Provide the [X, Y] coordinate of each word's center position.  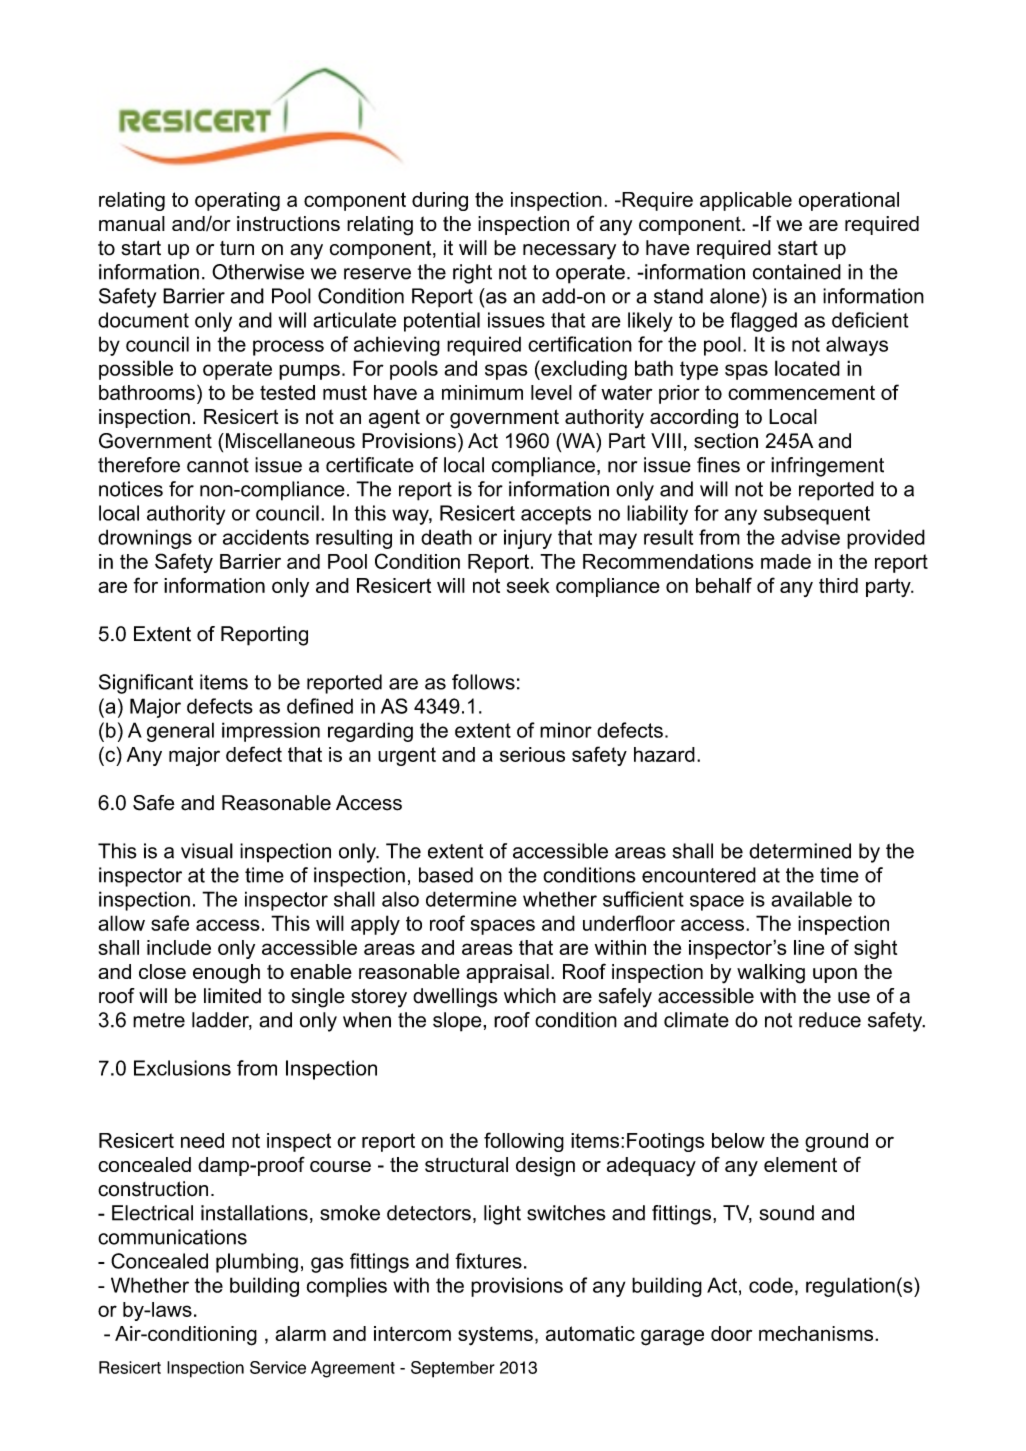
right [472, 274]
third [838, 585]
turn [237, 248]
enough [226, 974]
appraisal [507, 973]
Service [278, 1367]
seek [528, 585]
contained [797, 272]
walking [771, 974]
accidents [266, 537]
